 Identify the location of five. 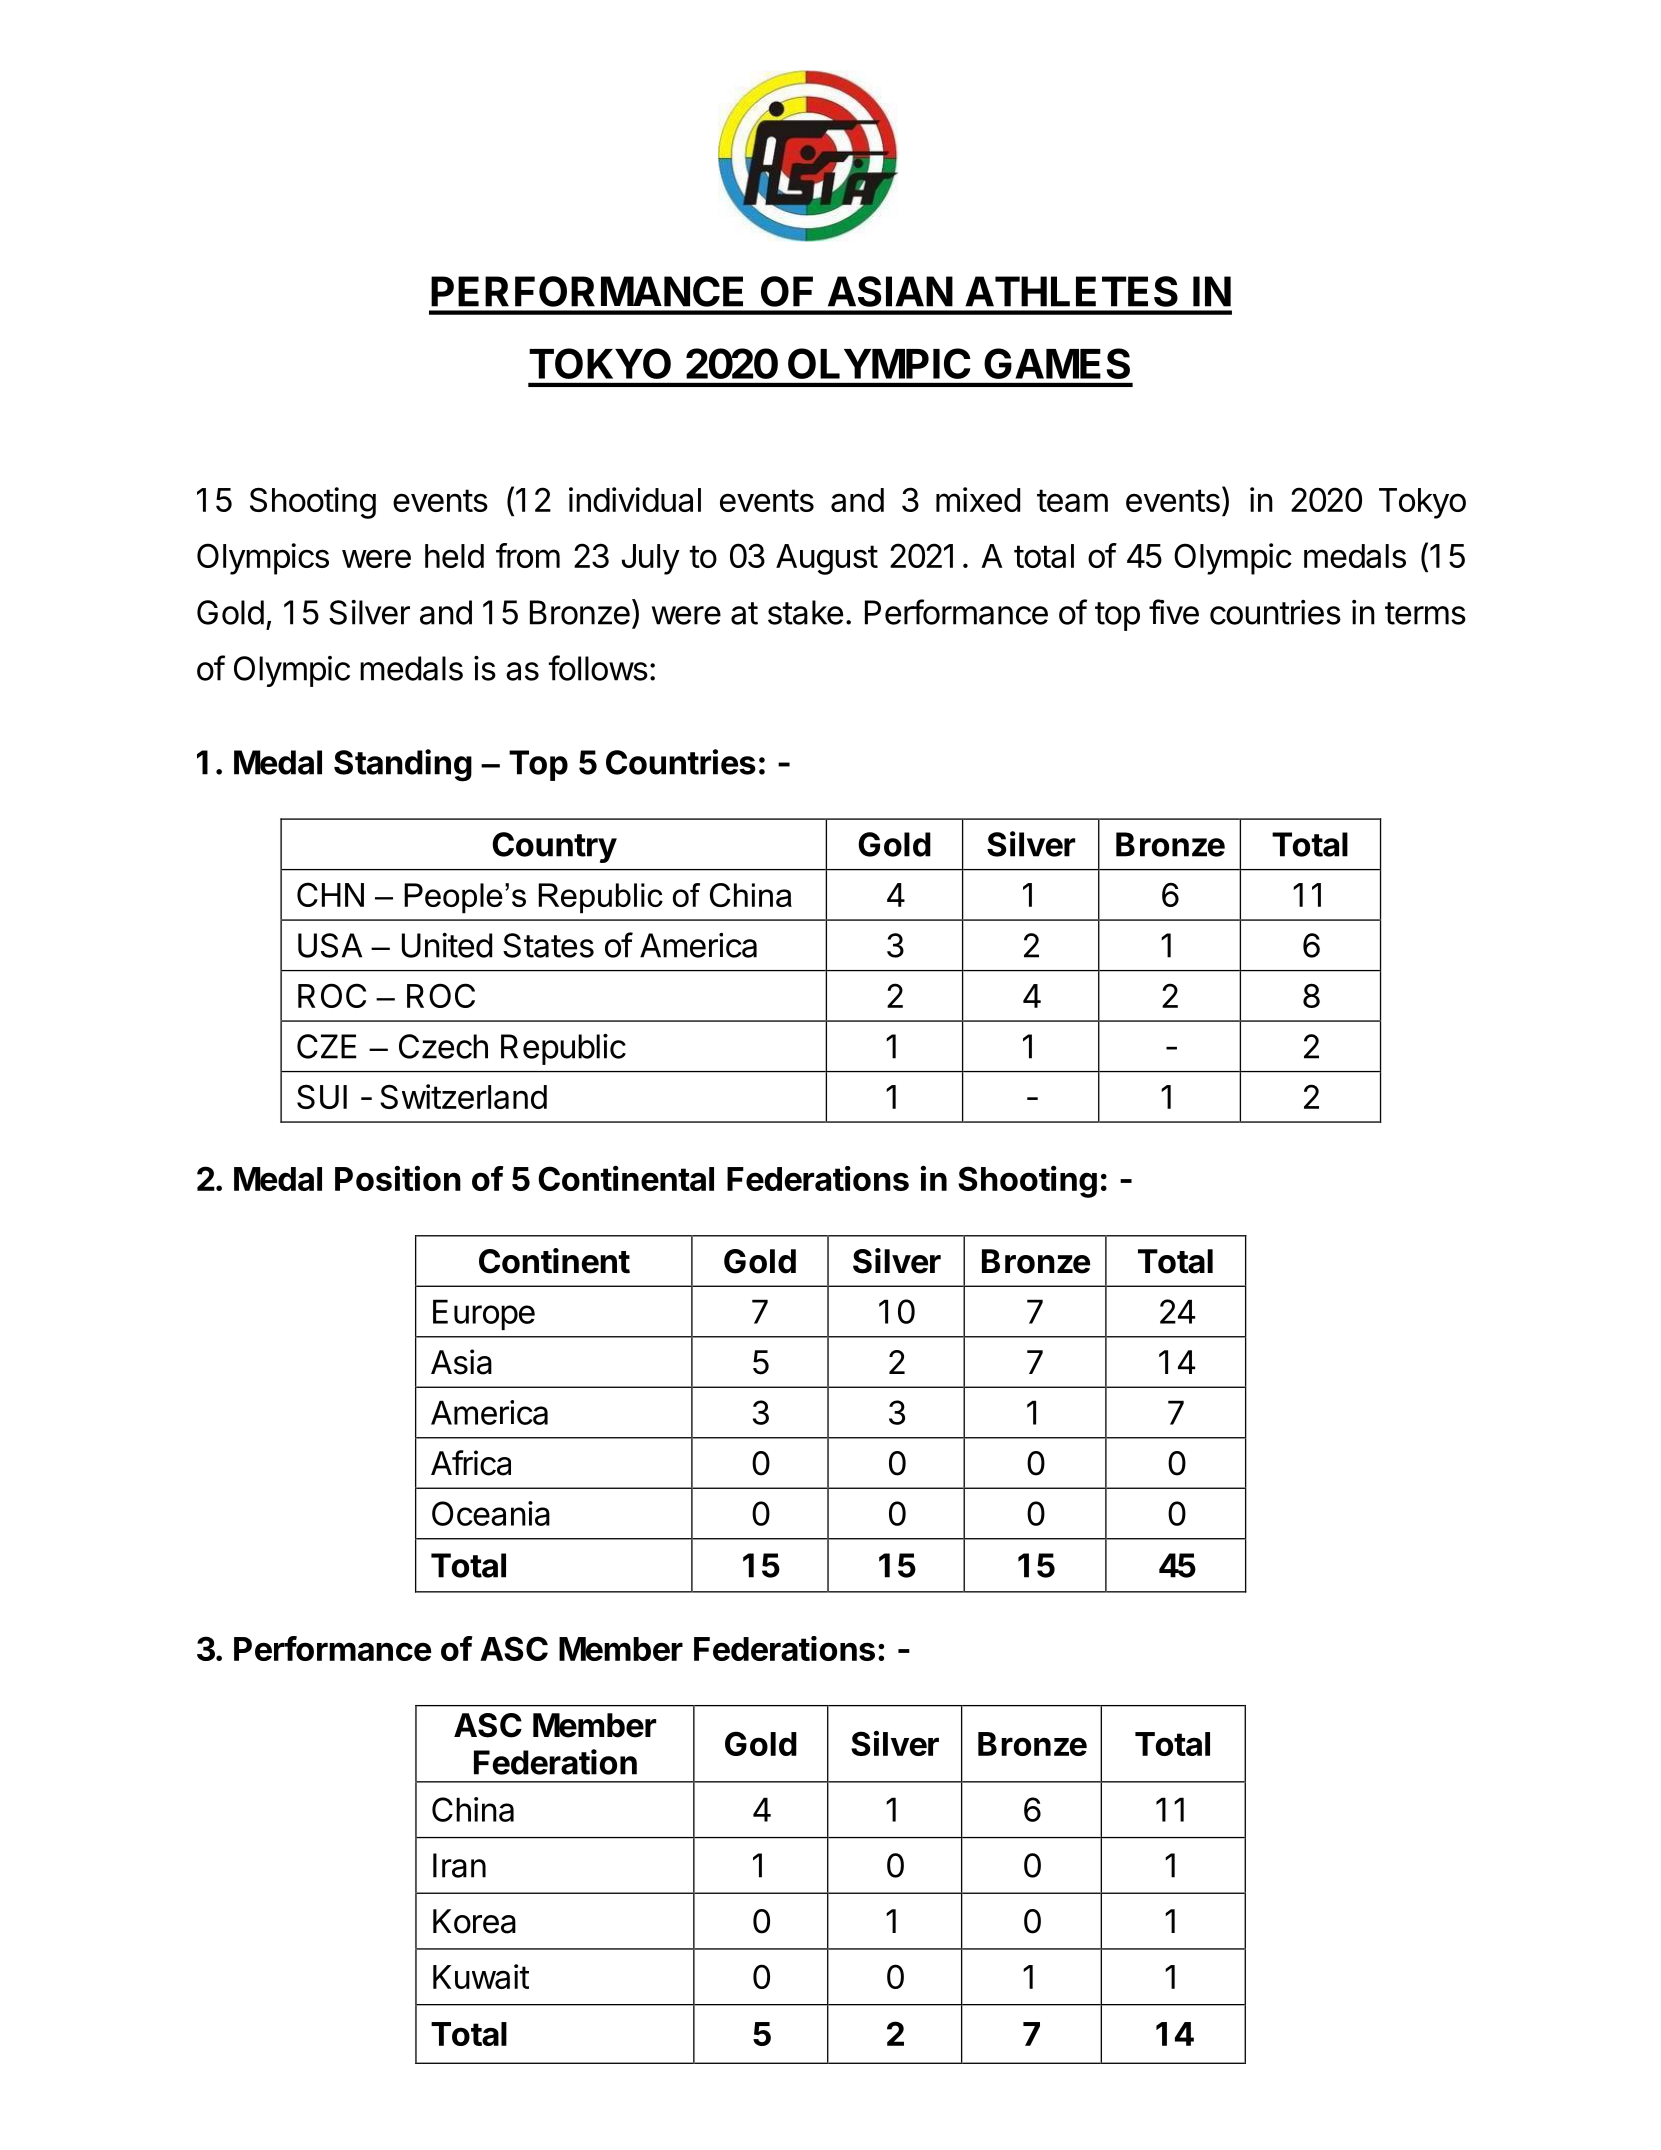
(1174, 612).
